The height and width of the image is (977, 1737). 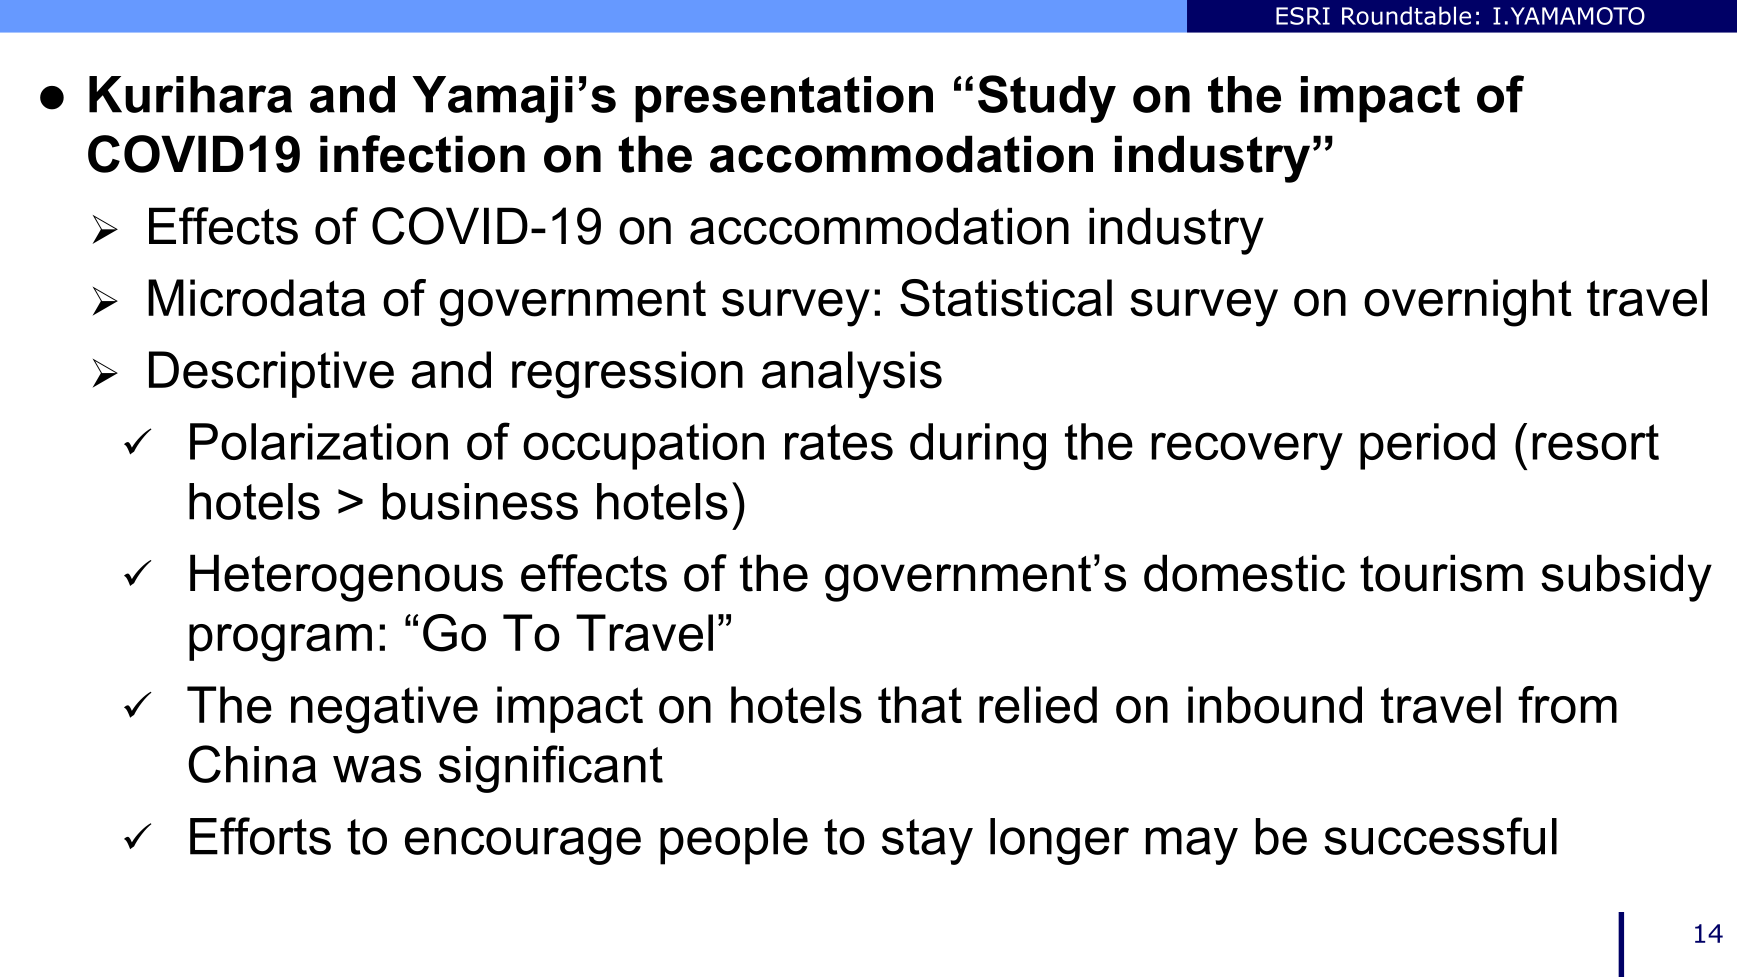 I want to click on analysis, so click(x=852, y=375).
